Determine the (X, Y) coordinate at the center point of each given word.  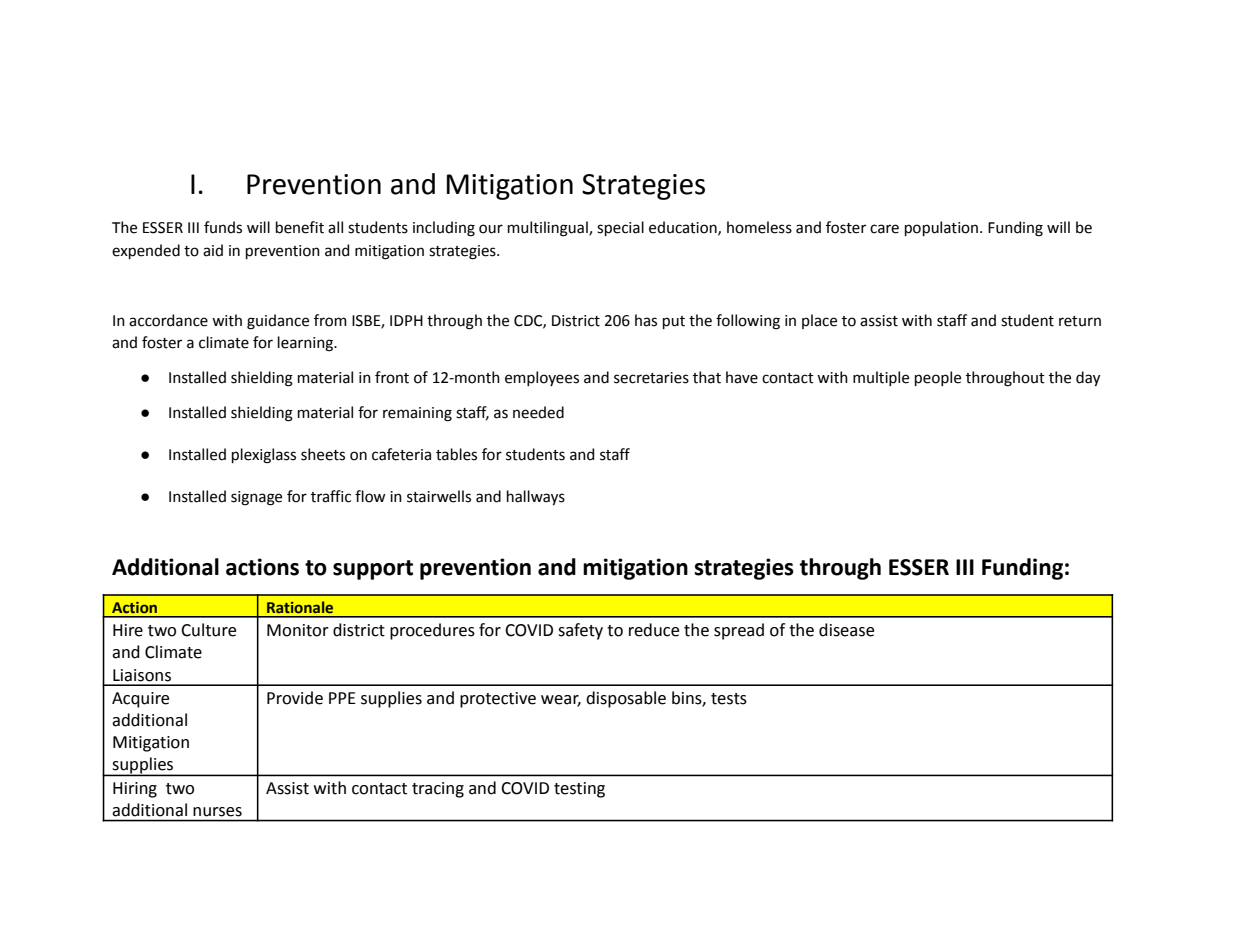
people (938, 378)
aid (213, 250)
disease (846, 630)
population (943, 228)
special (620, 228)
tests (729, 699)
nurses (217, 811)
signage (256, 498)
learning (306, 344)
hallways (536, 497)
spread (739, 631)
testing (579, 790)
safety (580, 631)
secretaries (651, 378)
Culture (208, 630)
